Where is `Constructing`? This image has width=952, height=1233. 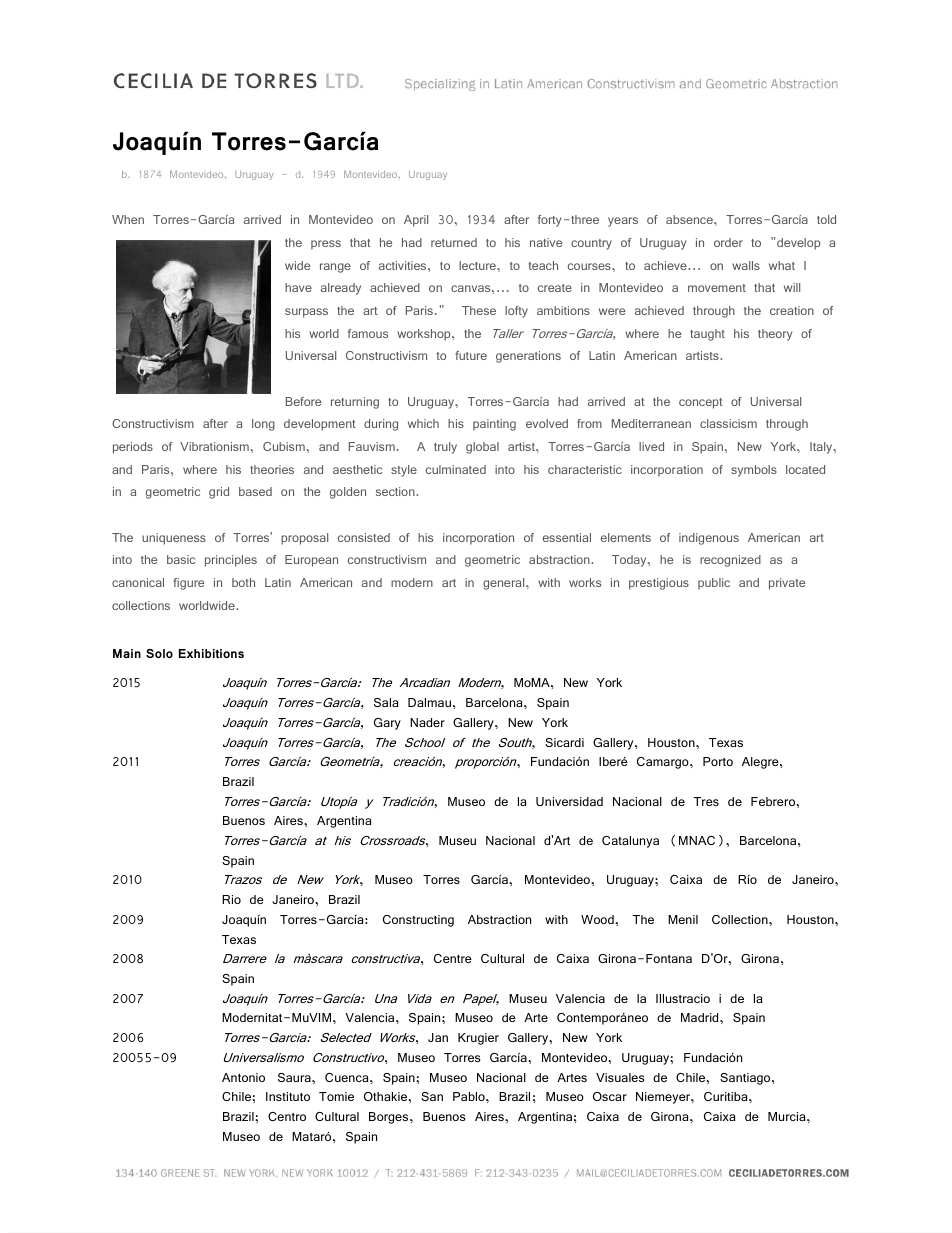 Constructing is located at coordinates (418, 921).
